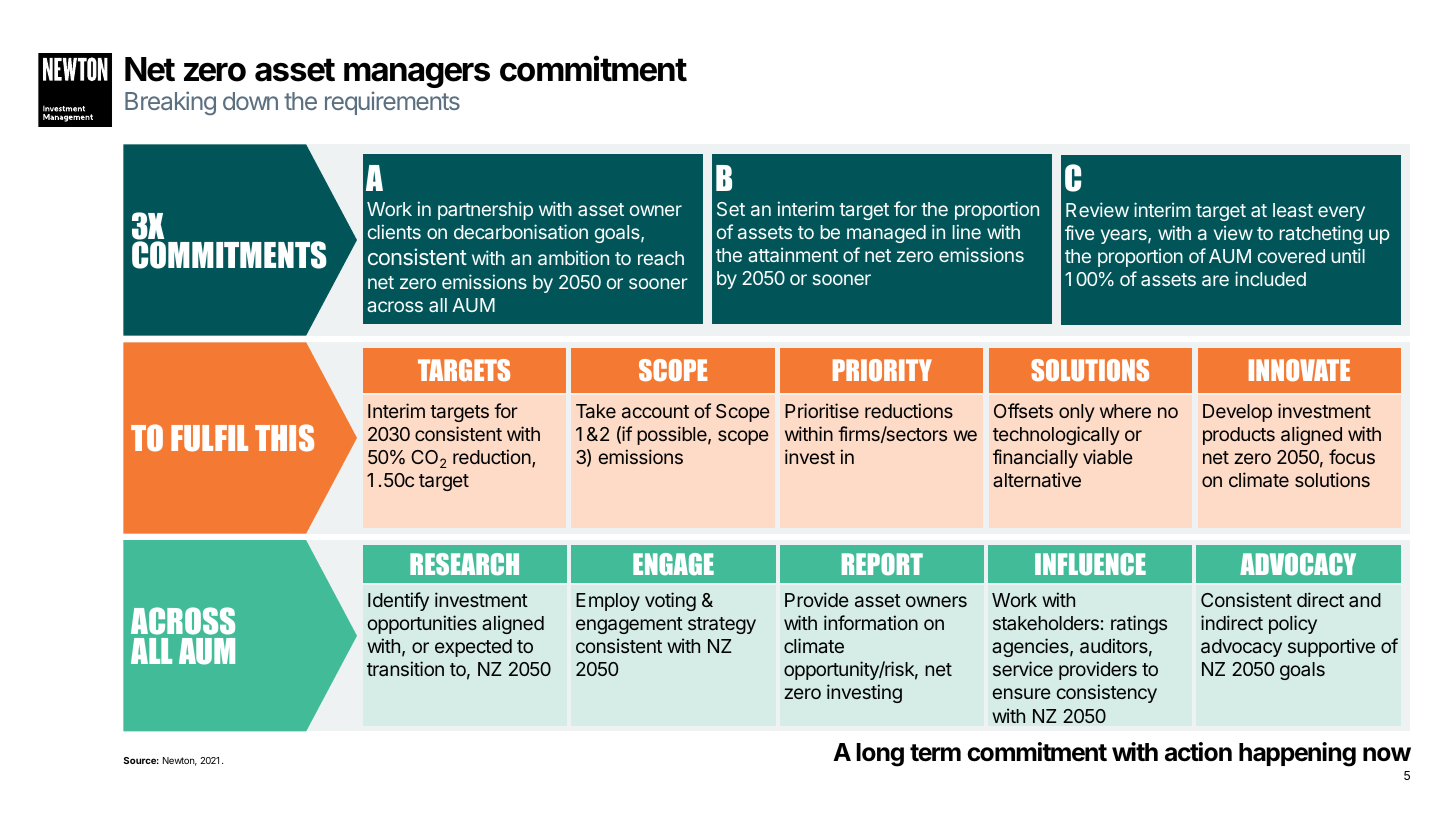  I want to click on managers, so click(417, 75).
